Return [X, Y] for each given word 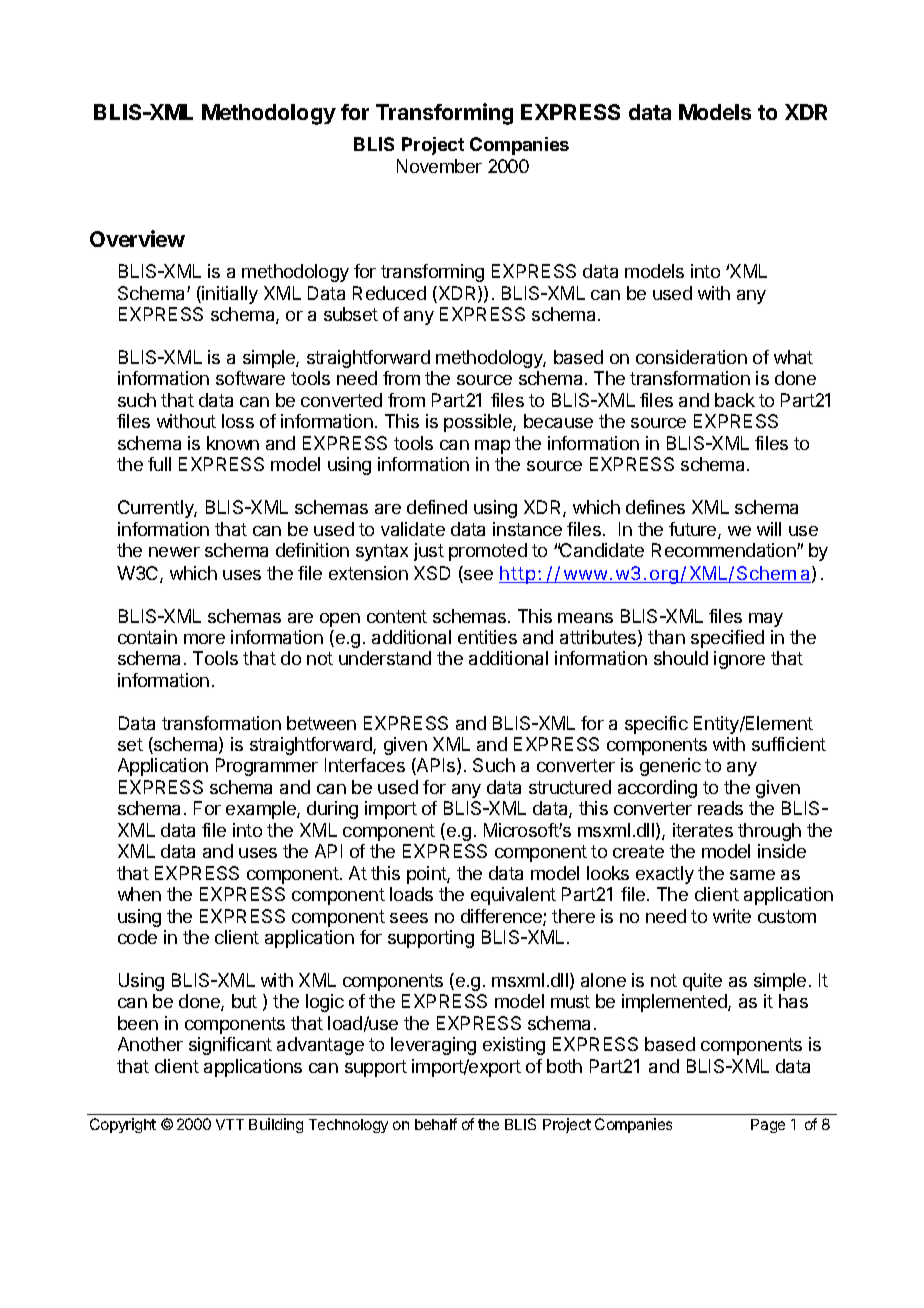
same [752, 875]
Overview [137, 238]
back [735, 400]
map [492, 447]
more [204, 639]
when [139, 894]
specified [727, 639]
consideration [691, 357]
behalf [436, 1124]
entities [487, 637]
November [439, 166]
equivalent [513, 896]
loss [238, 421]
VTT [230, 1124]
